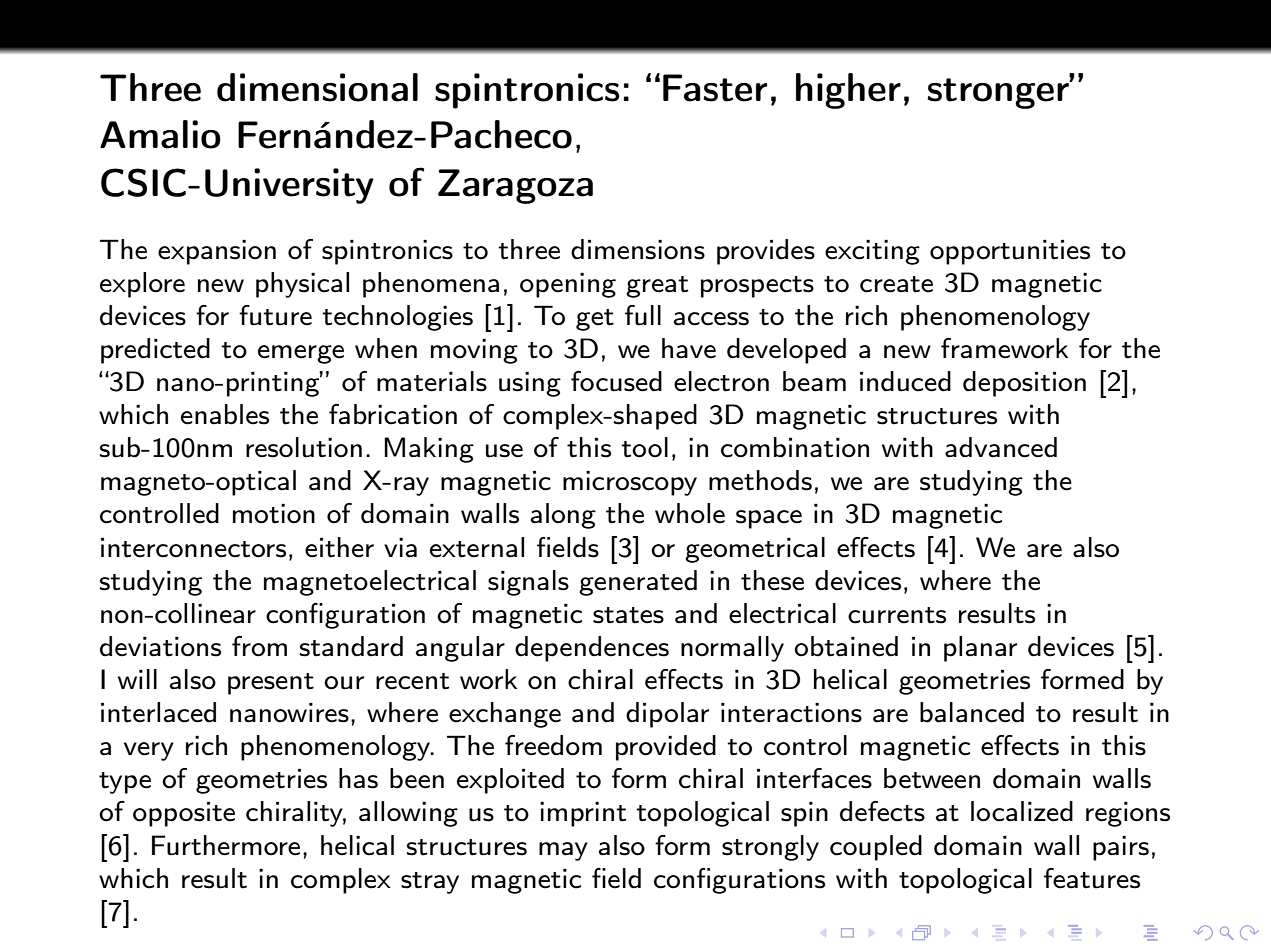  What do you see at coordinates (226, 845) in the page?
I see `Furthermore` at bounding box center [226, 845].
